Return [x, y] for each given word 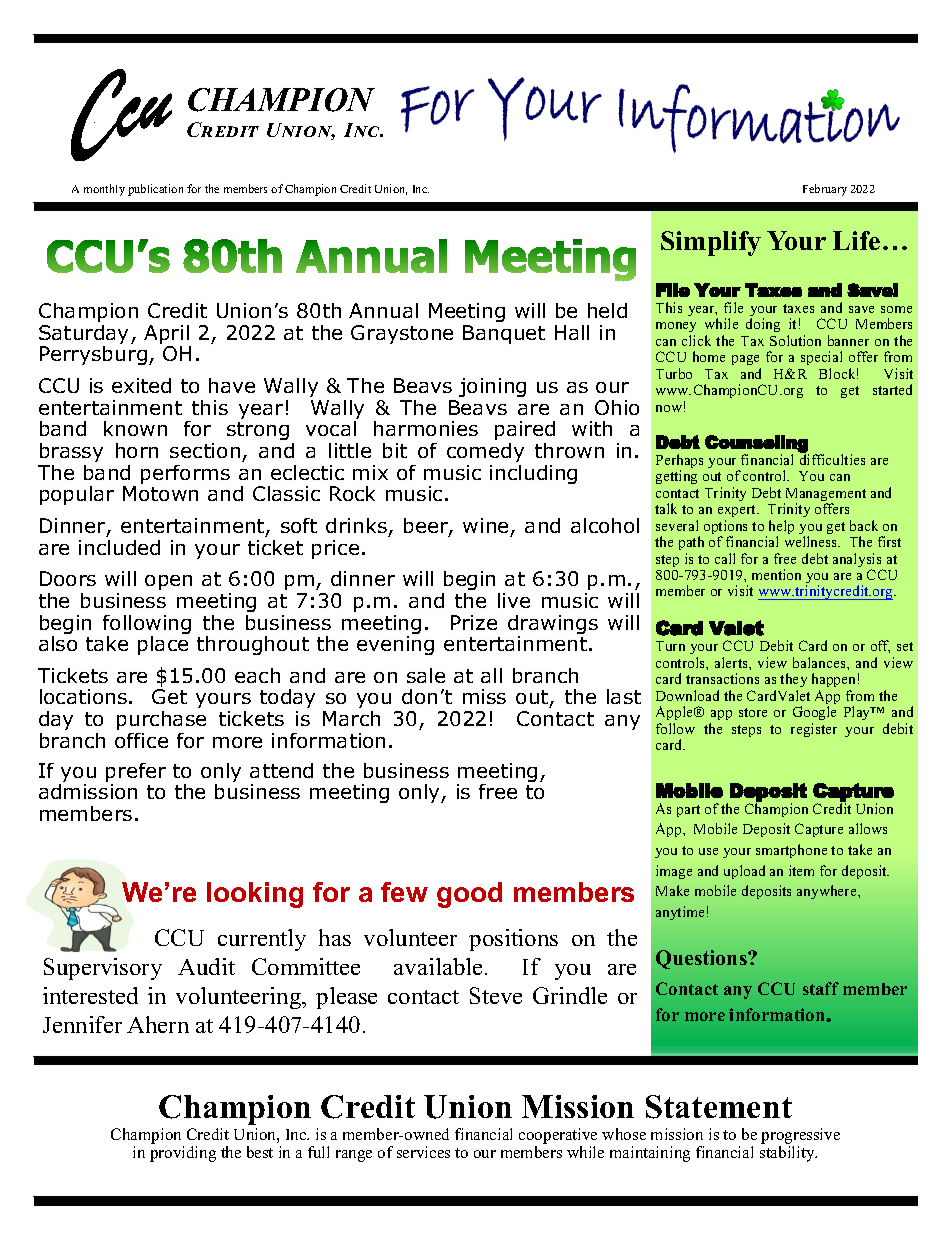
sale [426, 675]
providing [183, 1154]
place [163, 645]
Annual [383, 310]
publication [155, 190]
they [793, 680]
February [825, 190]
